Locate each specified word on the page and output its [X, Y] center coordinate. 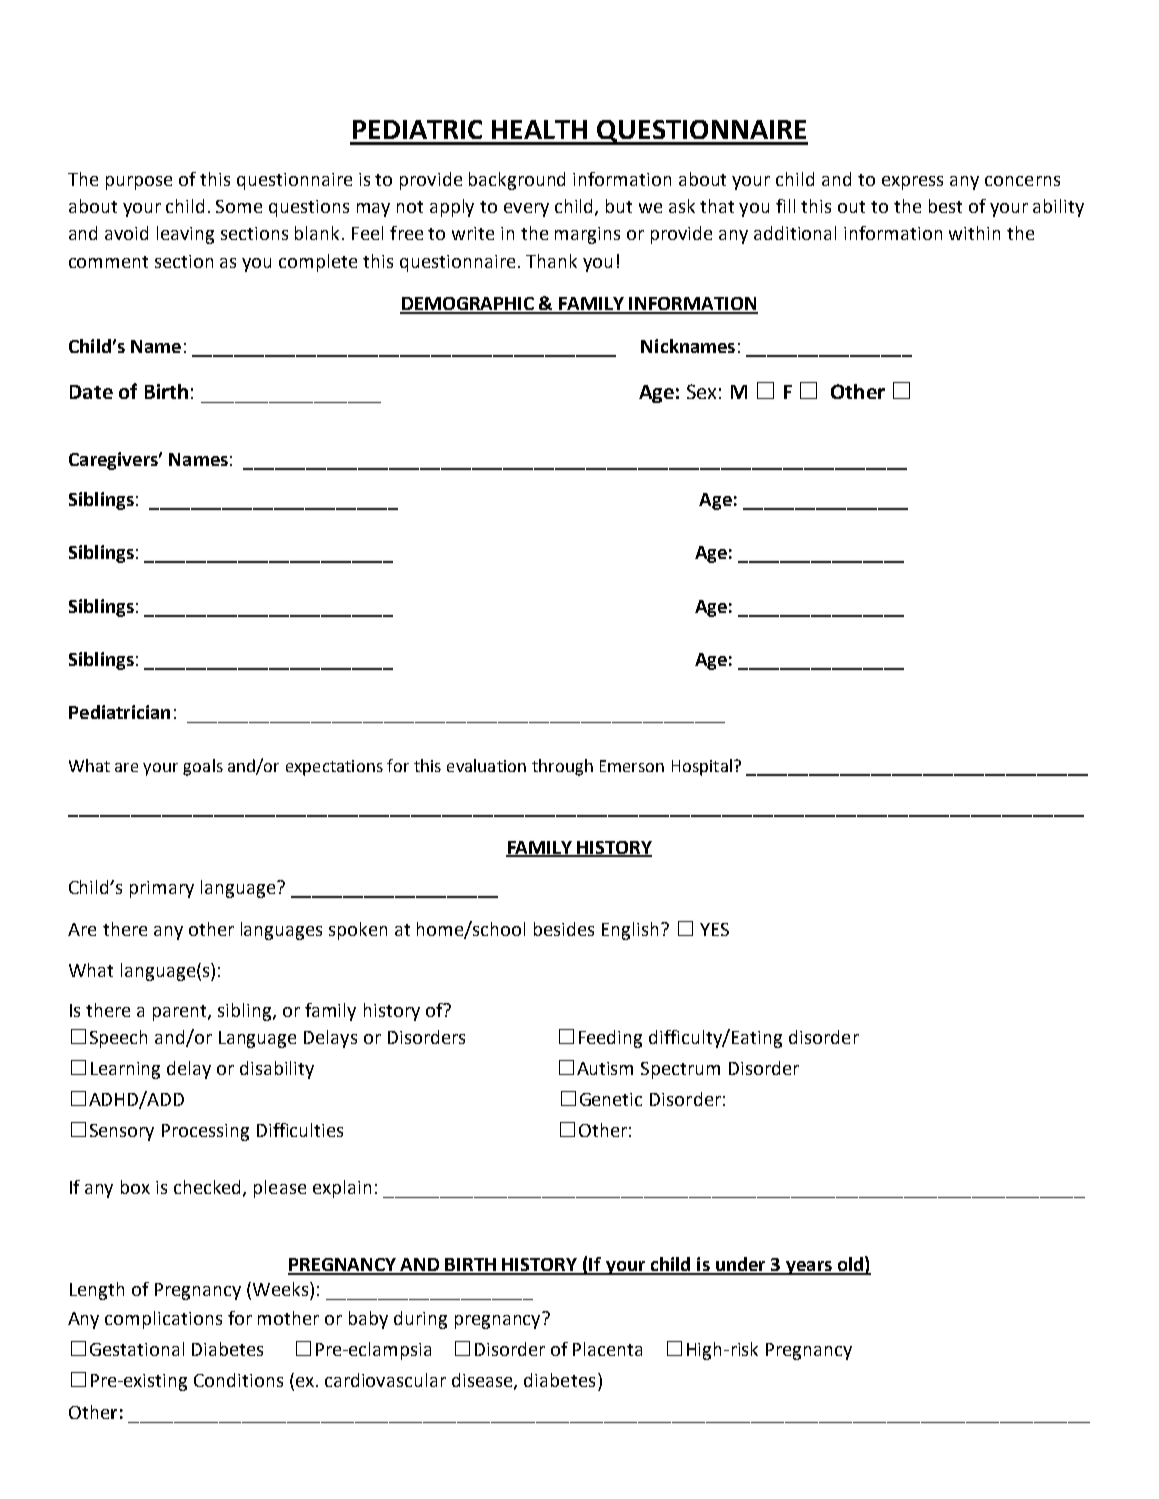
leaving [185, 235]
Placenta [607, 1349]
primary [162, 889]
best [945, 206]
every [526, 210]
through [562, 767]
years [809, 1268]
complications [163, 1320]
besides [564, 929]
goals [203, 767]
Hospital [702, 767]
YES [714, 929]
